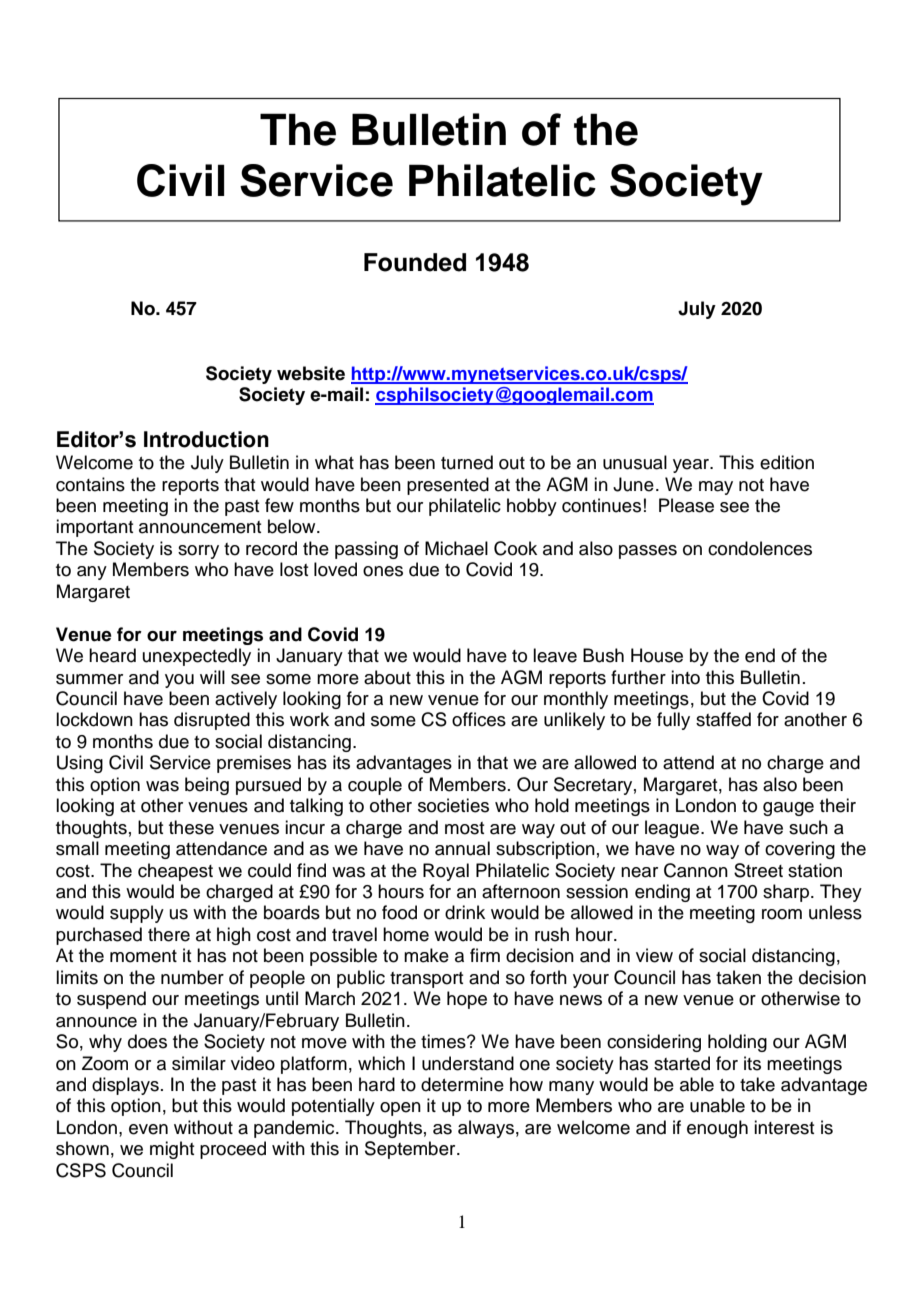 This image has height=1308, width=924. I want to click on website, so click(311, 373).
